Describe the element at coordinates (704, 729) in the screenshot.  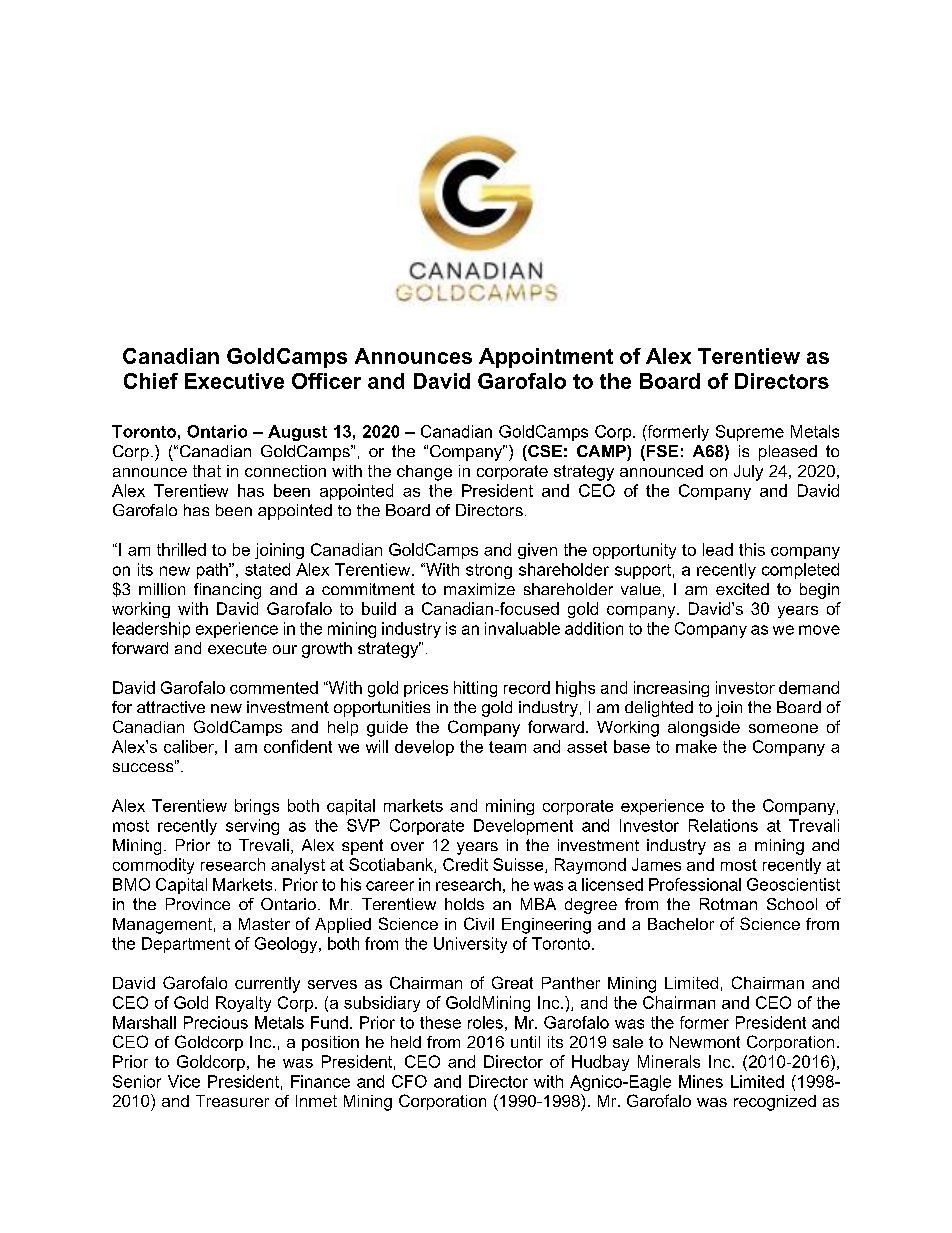
I see `alongside` at that location.
